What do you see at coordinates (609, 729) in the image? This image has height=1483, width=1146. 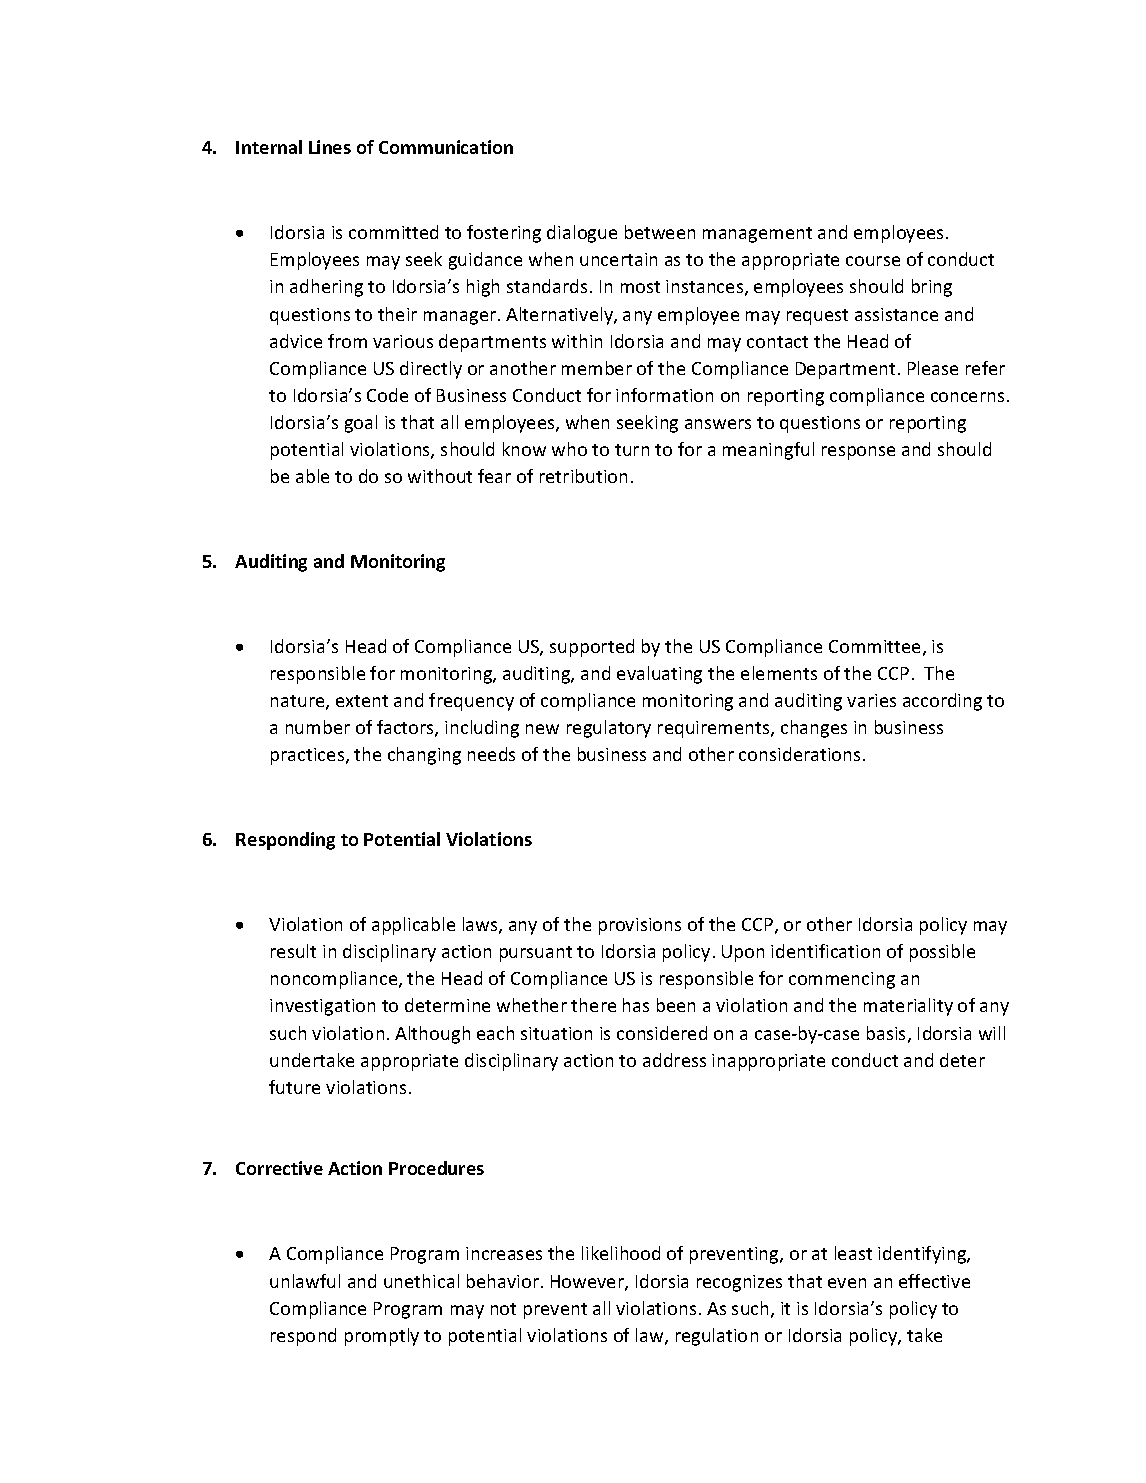 I see `regulatory` at bounding box center [609, 729].
